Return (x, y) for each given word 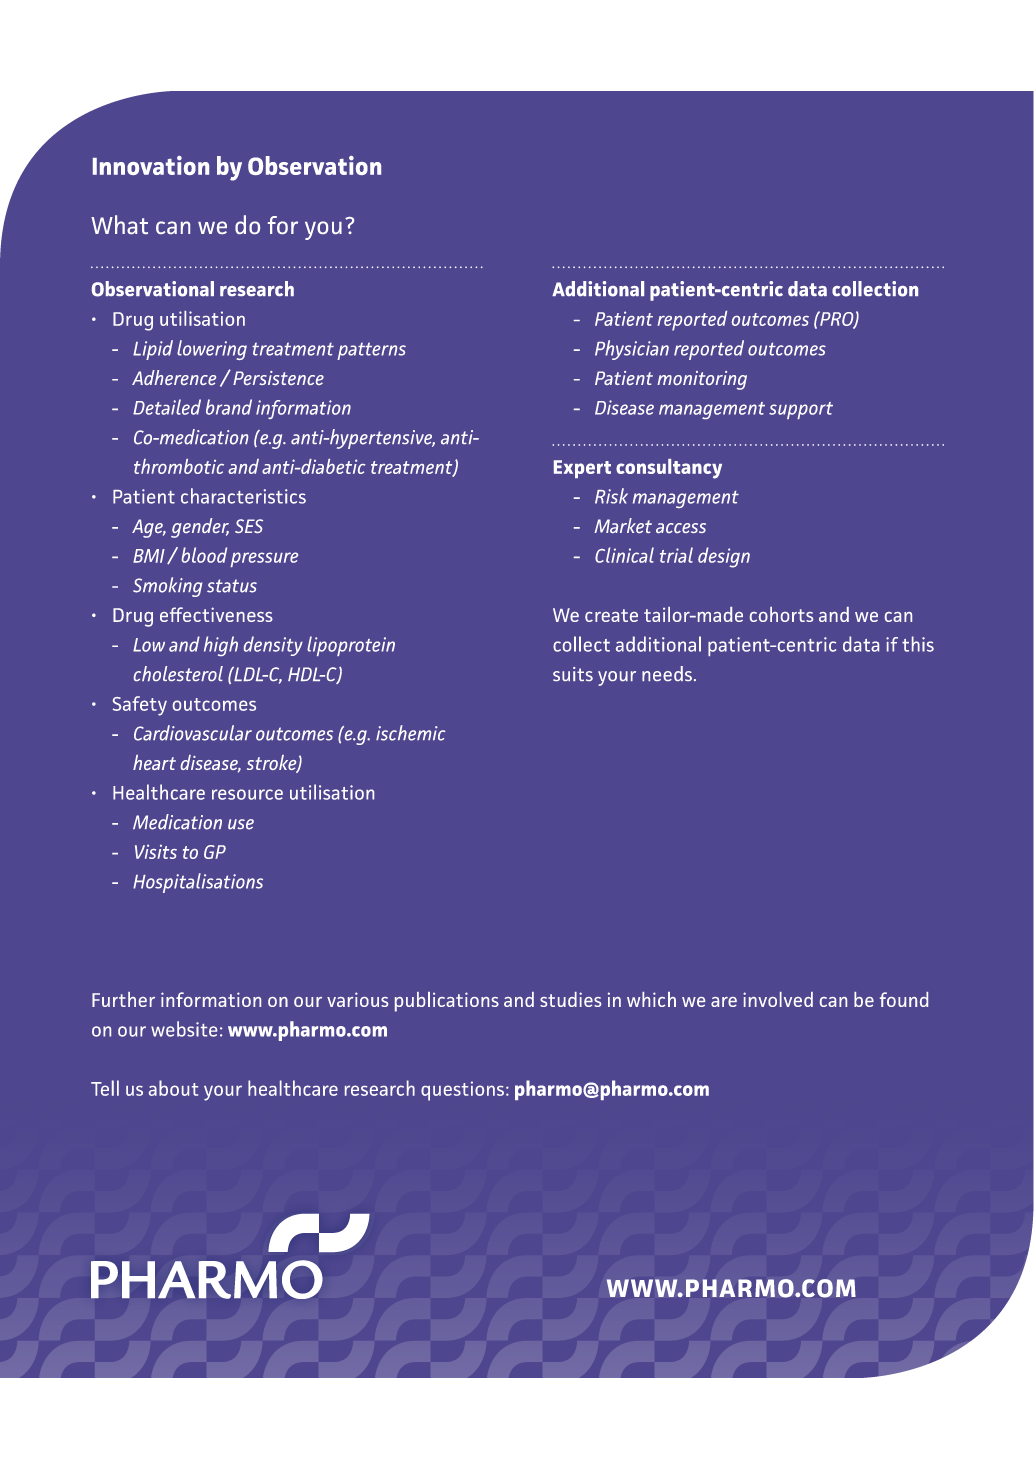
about (173, 1088)
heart (154, 762)
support (801, 410)
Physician (632, 350)
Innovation (151, 165)
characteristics (243, 496)
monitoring (702, 380)
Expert (582, 469)
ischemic (411, 733)
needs (667, 673)
